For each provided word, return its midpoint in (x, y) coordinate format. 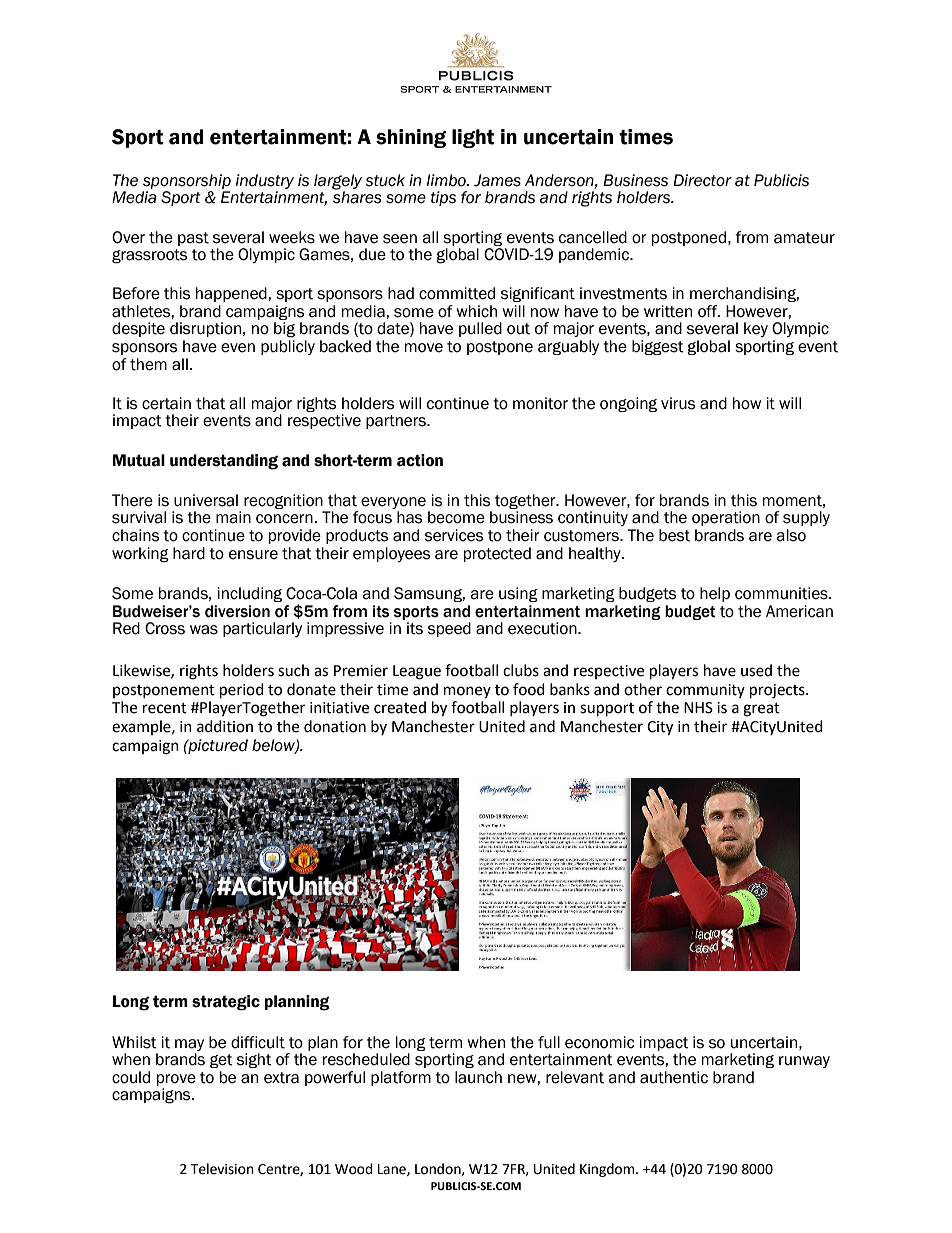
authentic (674, 1077)
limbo (447, 180)
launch (478, 1077)
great (761, 710)
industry (265, 183)
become (456, 517)
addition (225, 726)
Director (702, 180)
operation (726, 518)
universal (206, 500)
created (400, 707)
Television (222, 1169)
